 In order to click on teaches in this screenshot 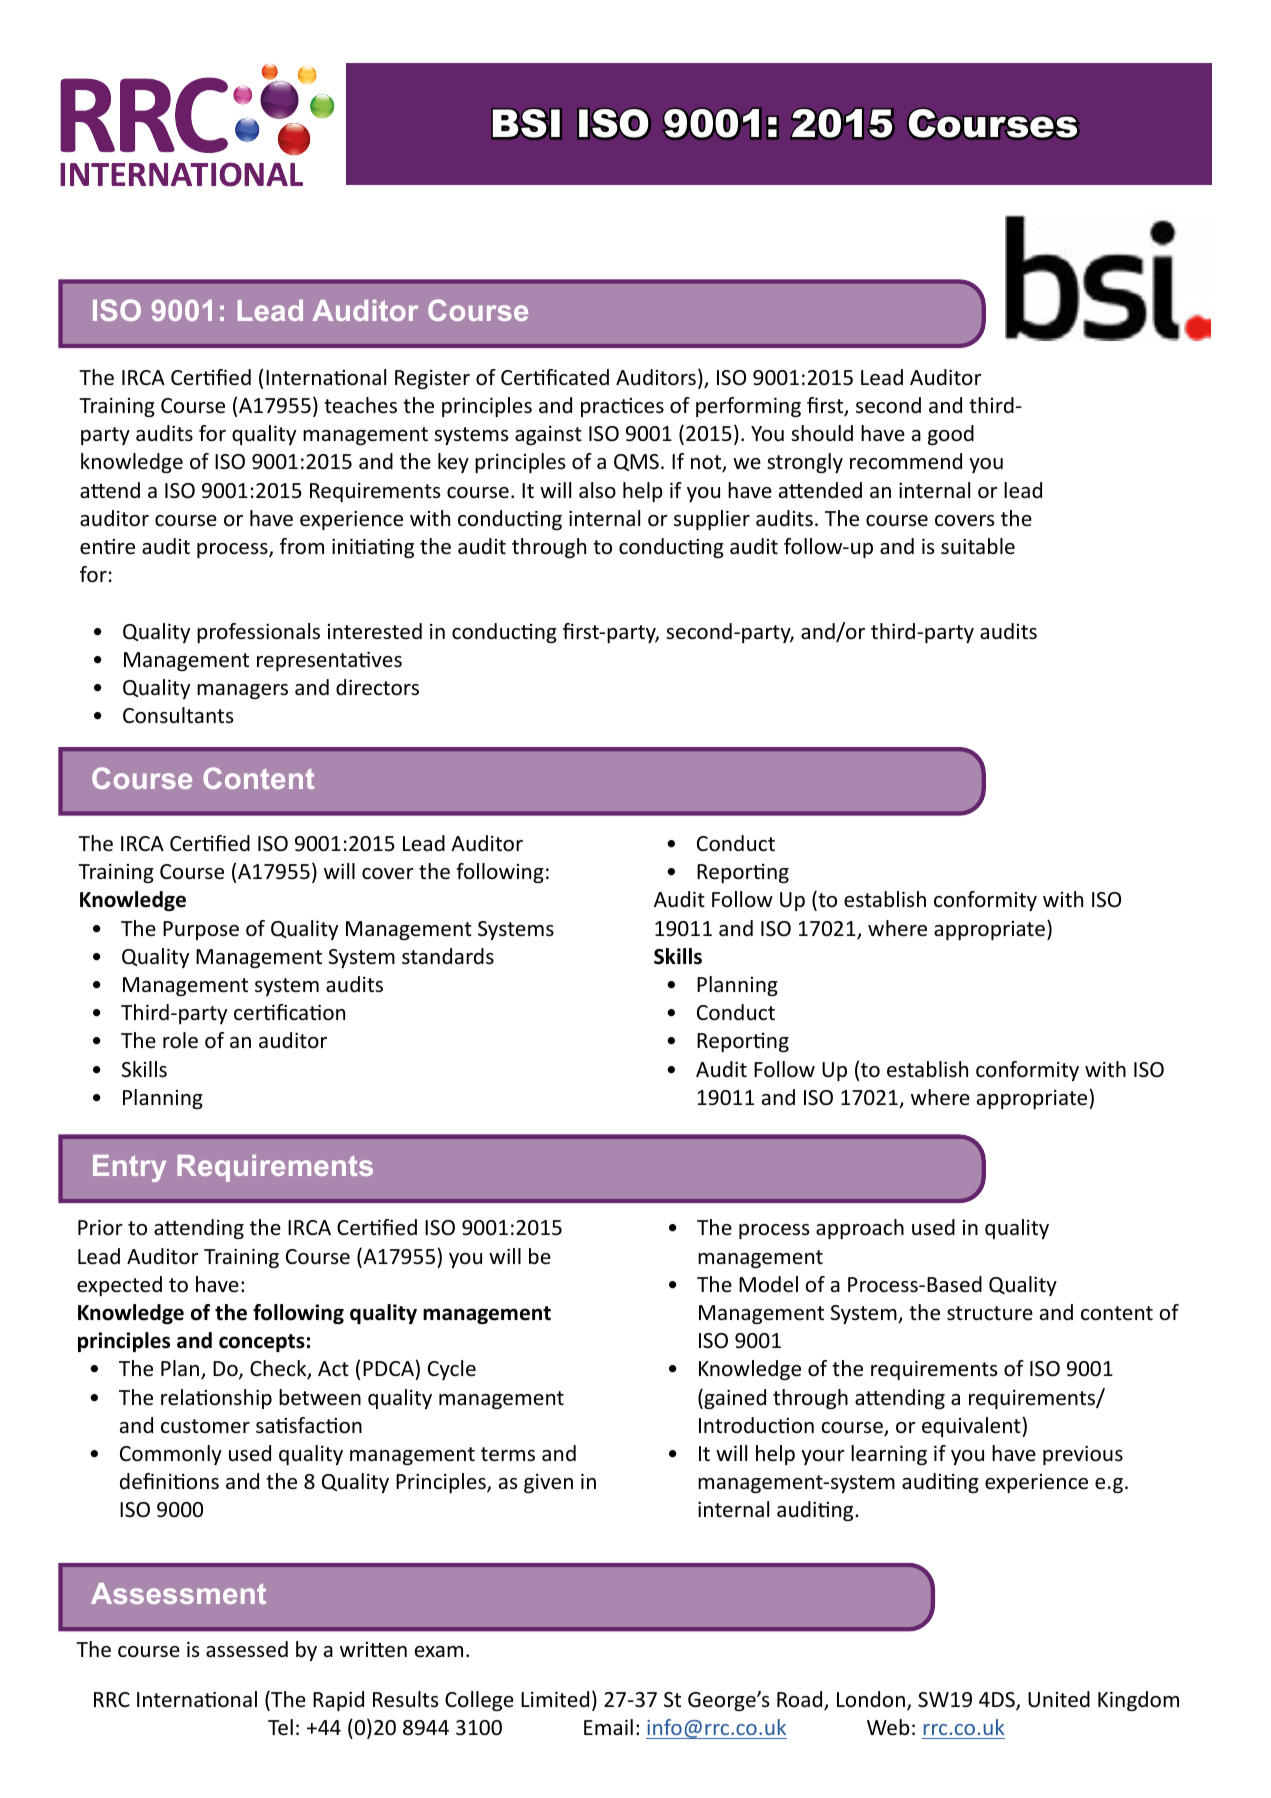, I will do `click(360, 405)`.
